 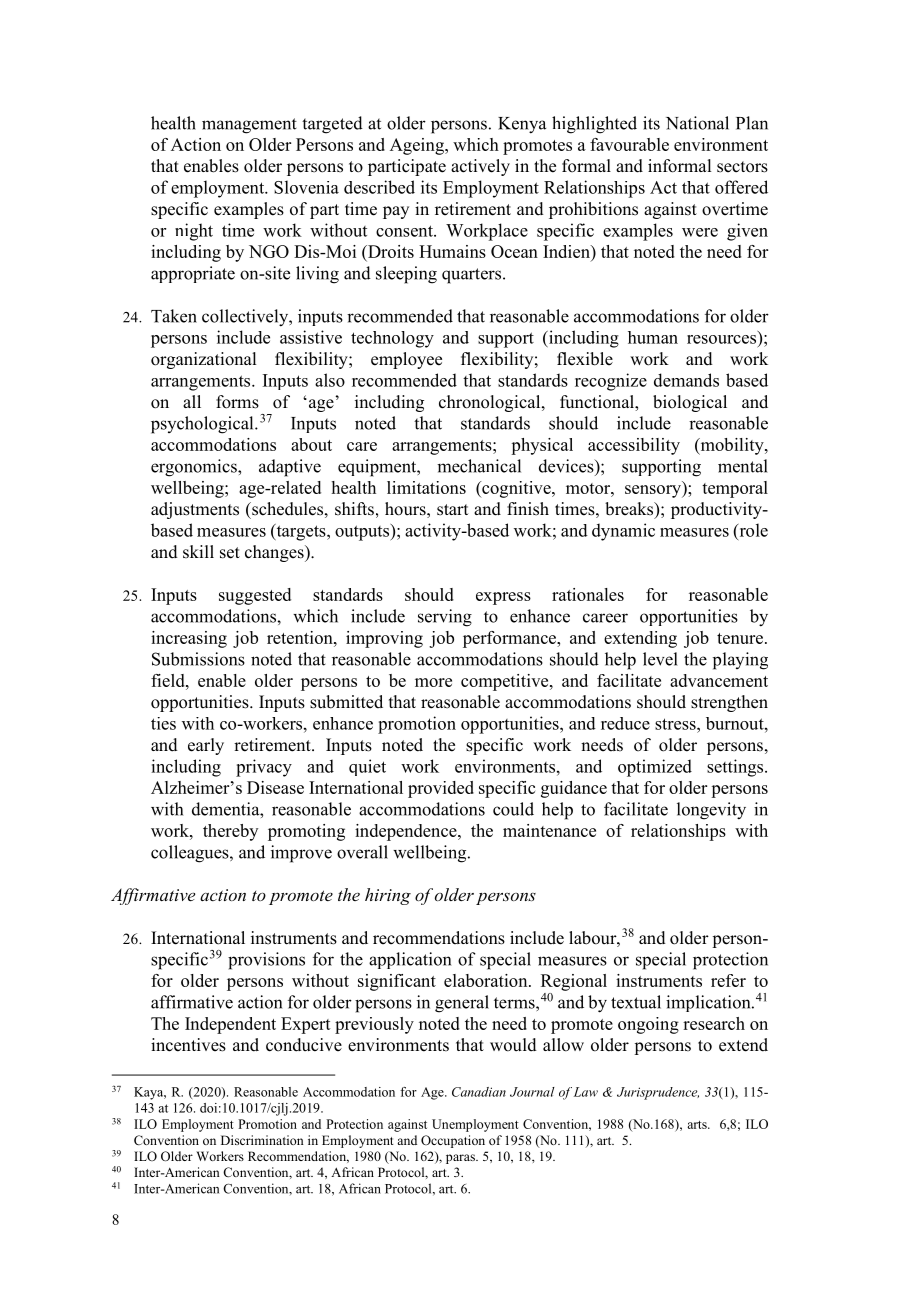 I want to click on Discrimination, so click(x=262, y=1140).
